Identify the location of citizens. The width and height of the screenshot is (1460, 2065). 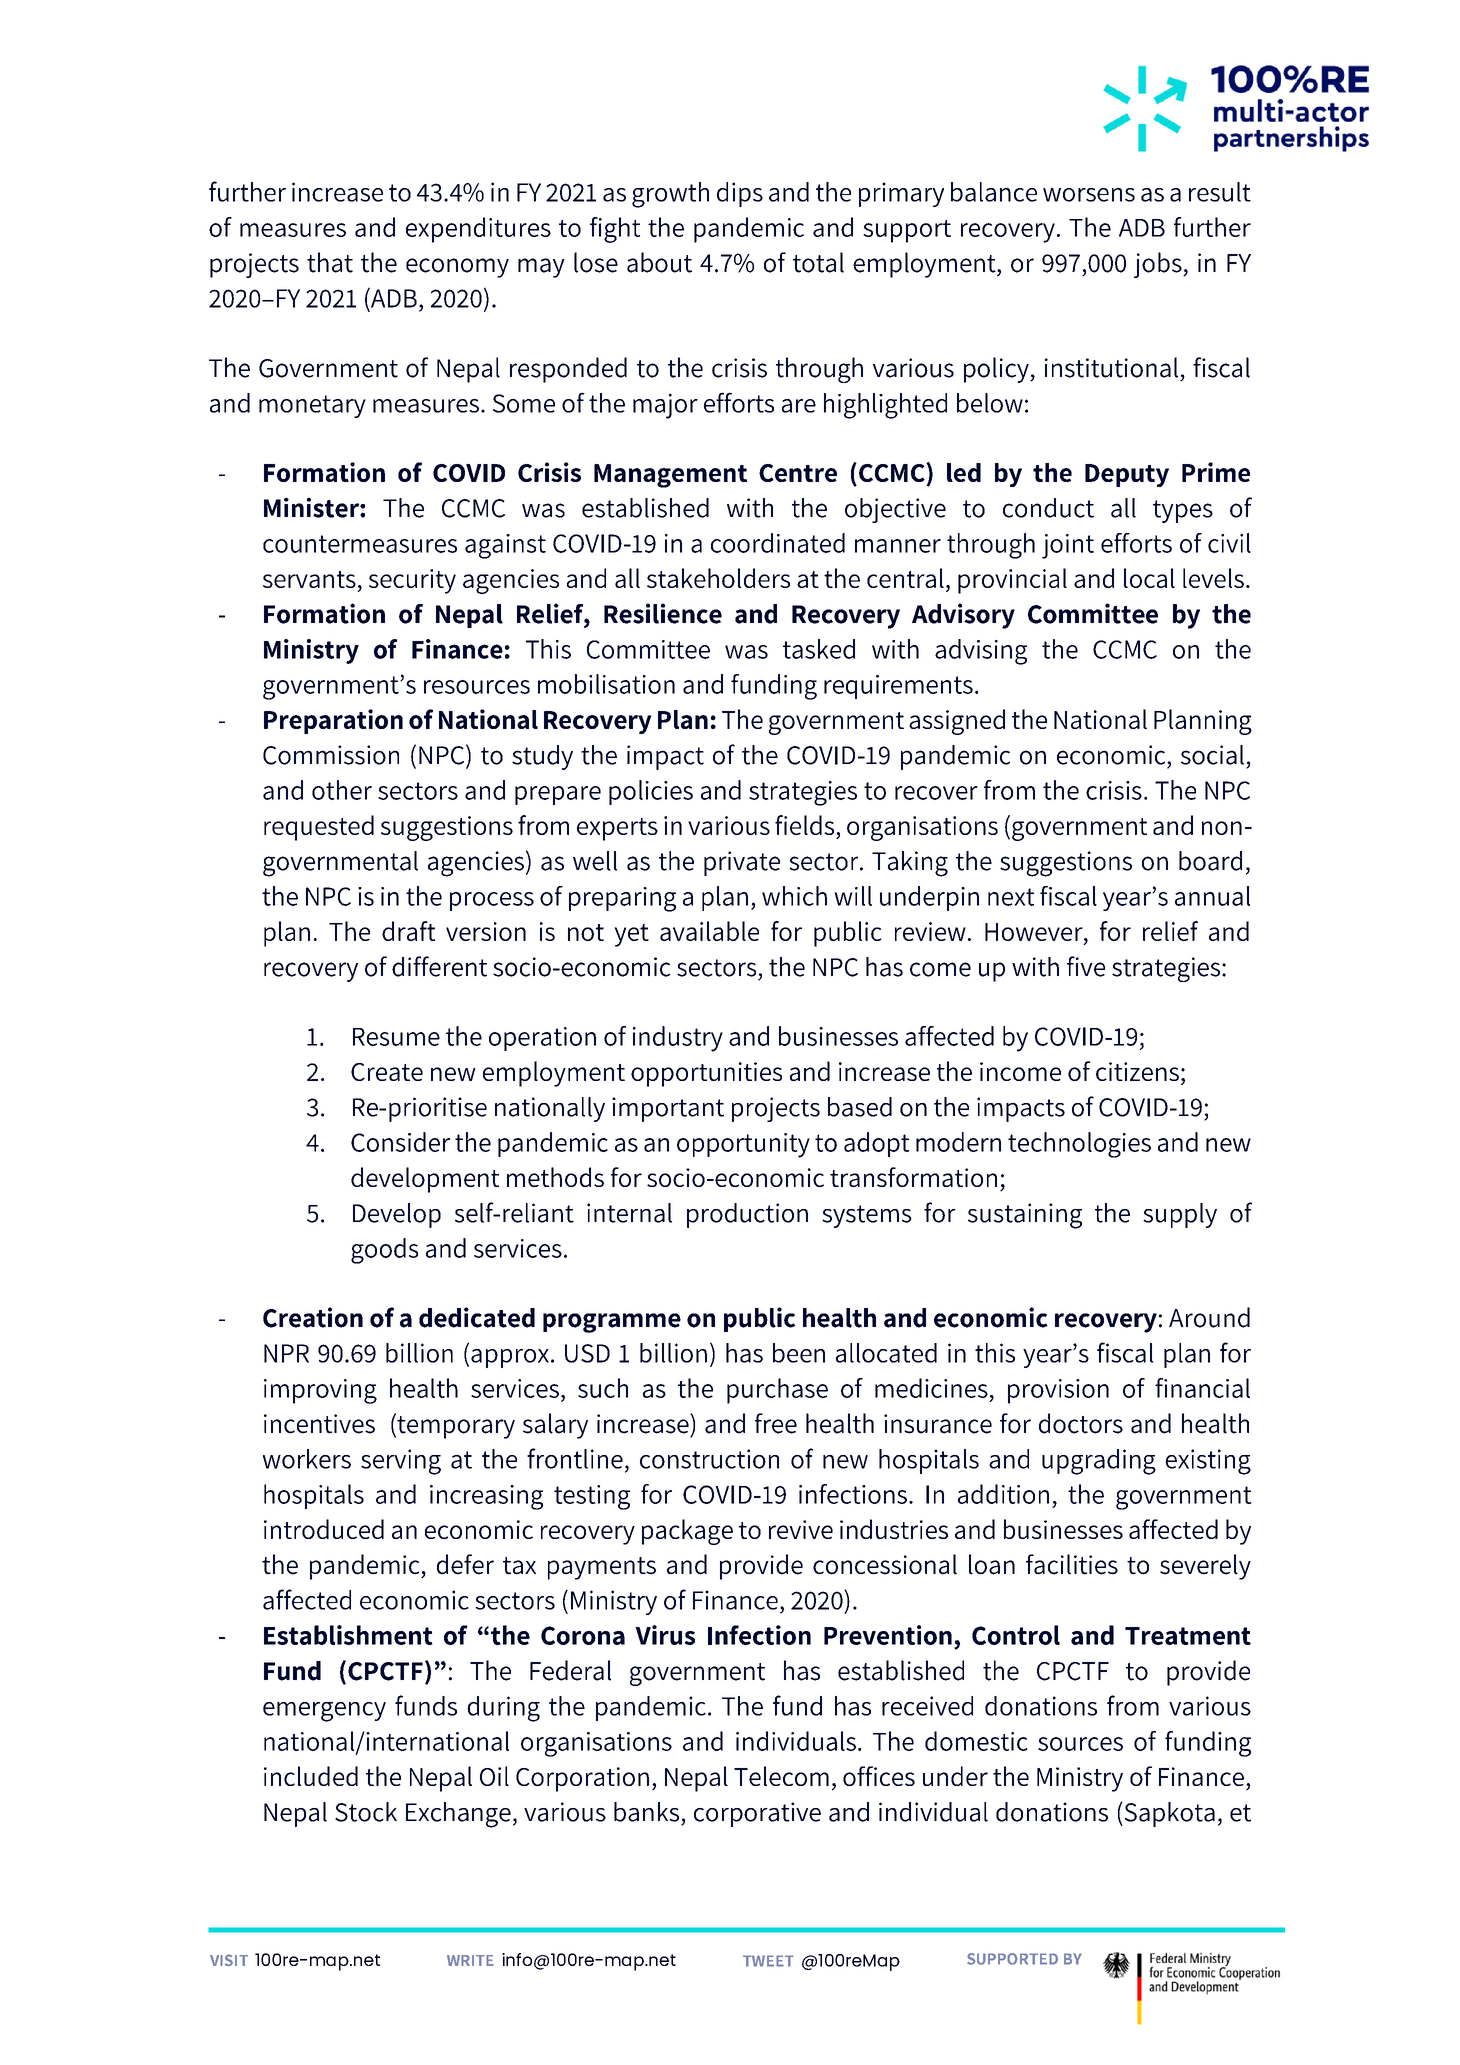
(1137, 1071).
